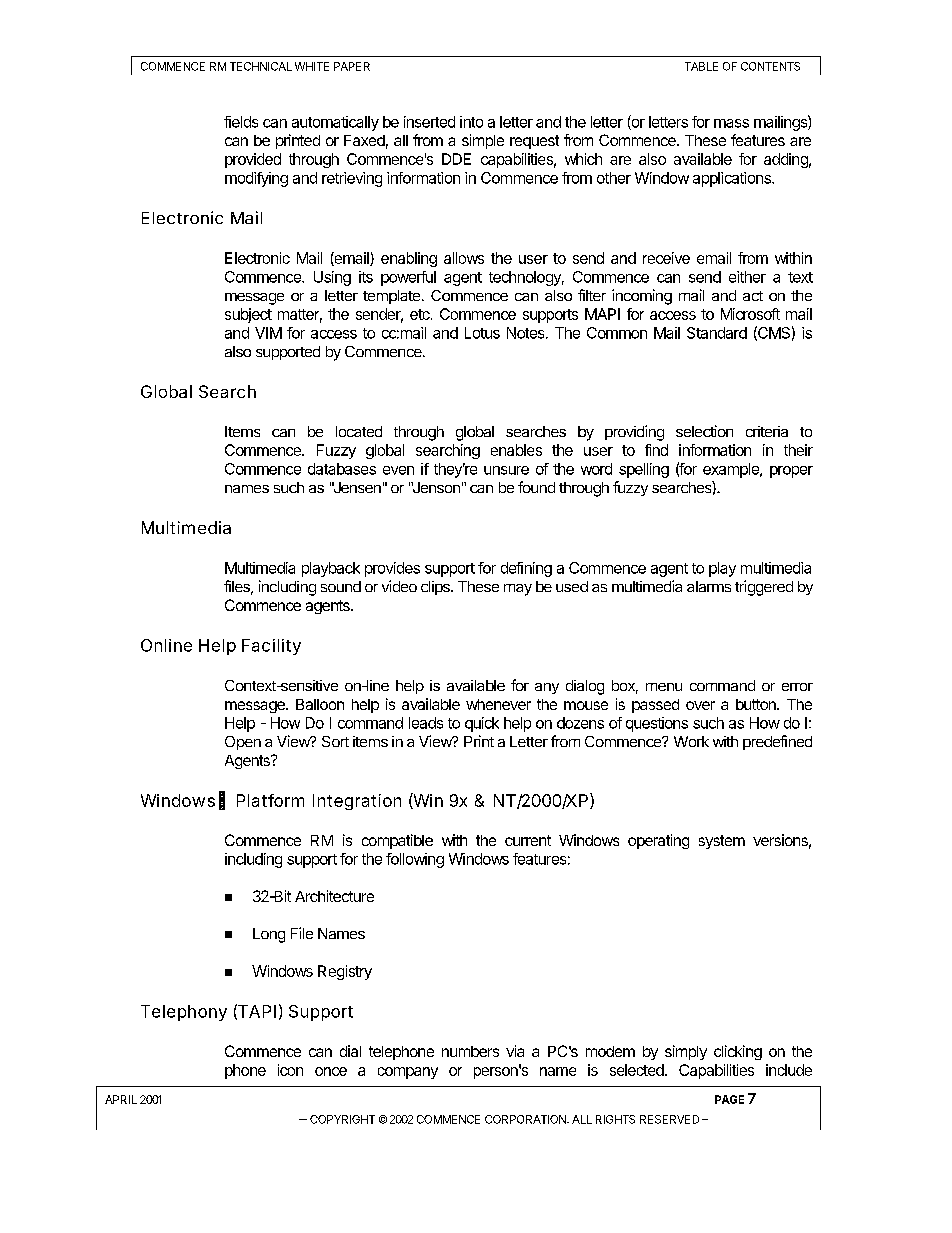  I want to click on Facility, so click(271, 647).
